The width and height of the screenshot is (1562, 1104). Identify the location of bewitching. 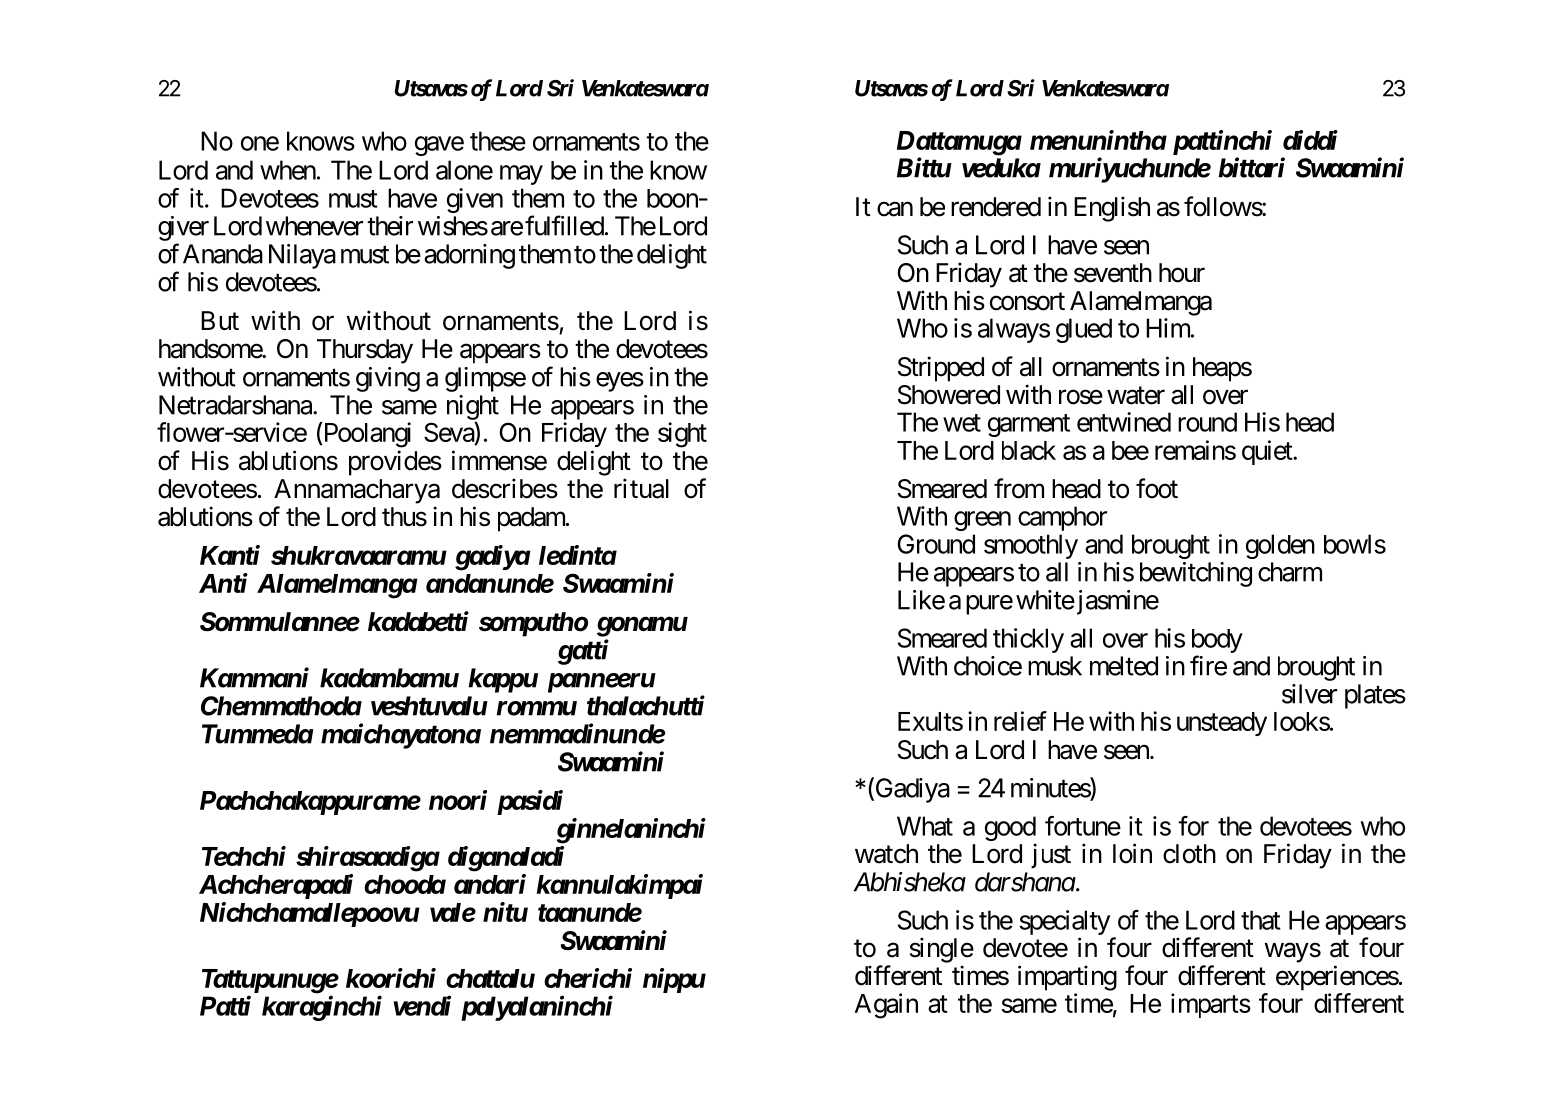
(1196, 574).
